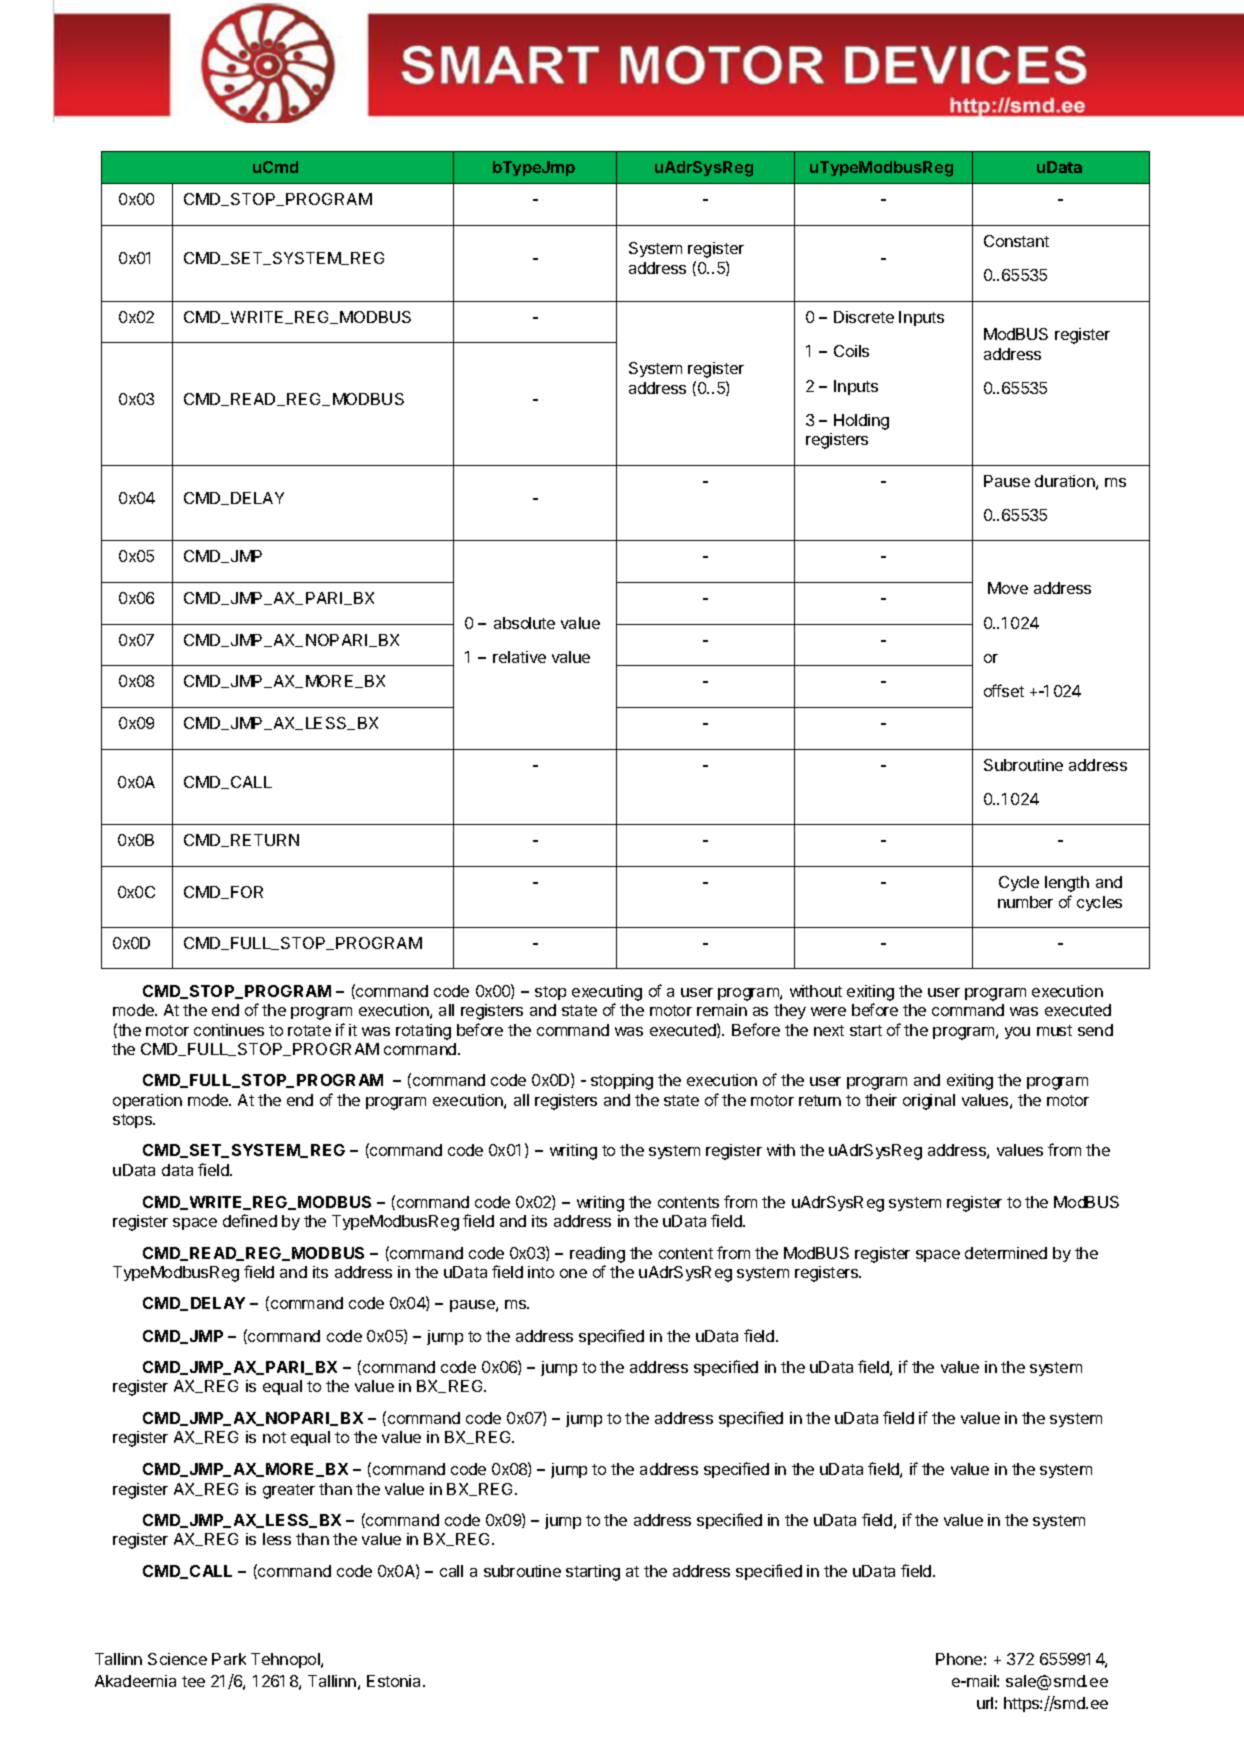 Image resolution: width=1244 pixels, height=1760 pixels. Describe the element at coordinates (250, 1220) in the document. I see `defined` at that location.
